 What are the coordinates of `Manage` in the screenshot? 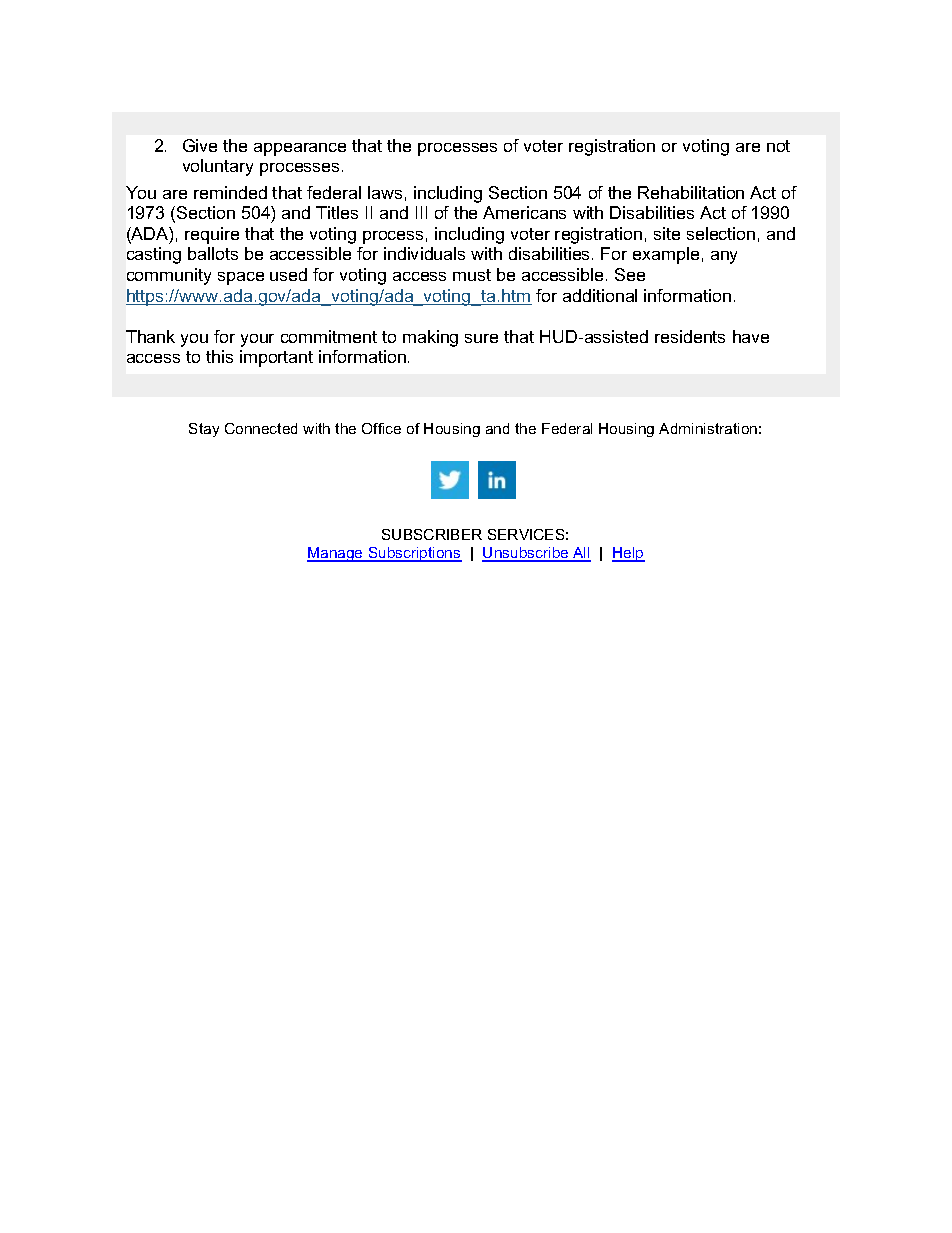 It's located at (336, 554).
